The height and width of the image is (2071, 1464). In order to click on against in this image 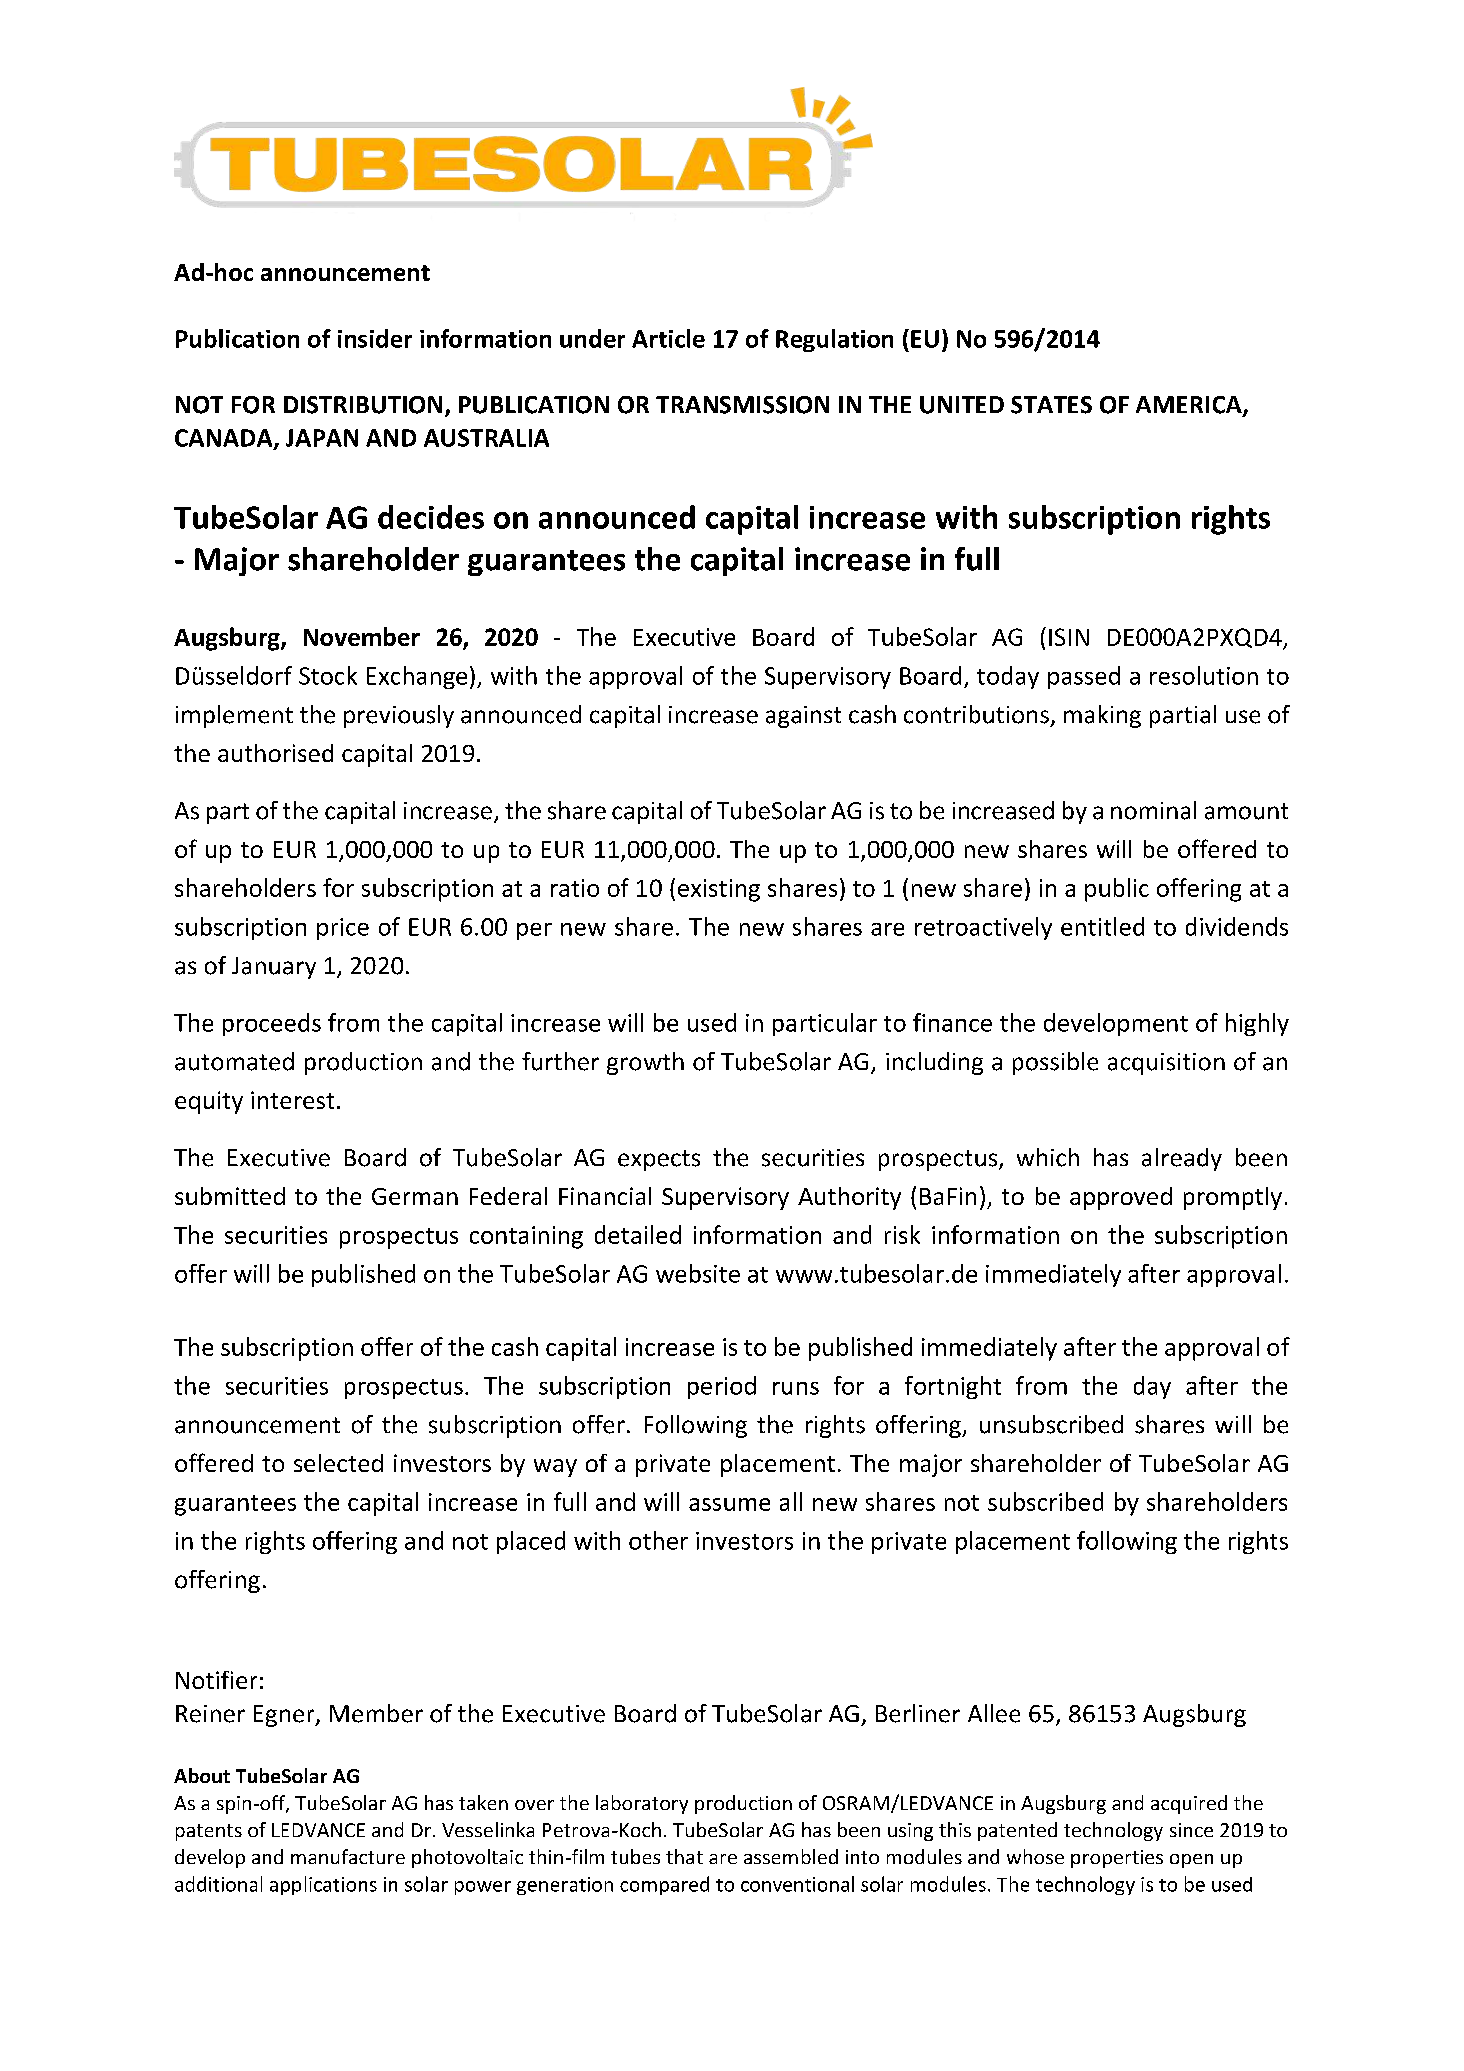, I will do `click(803, 717)`.
